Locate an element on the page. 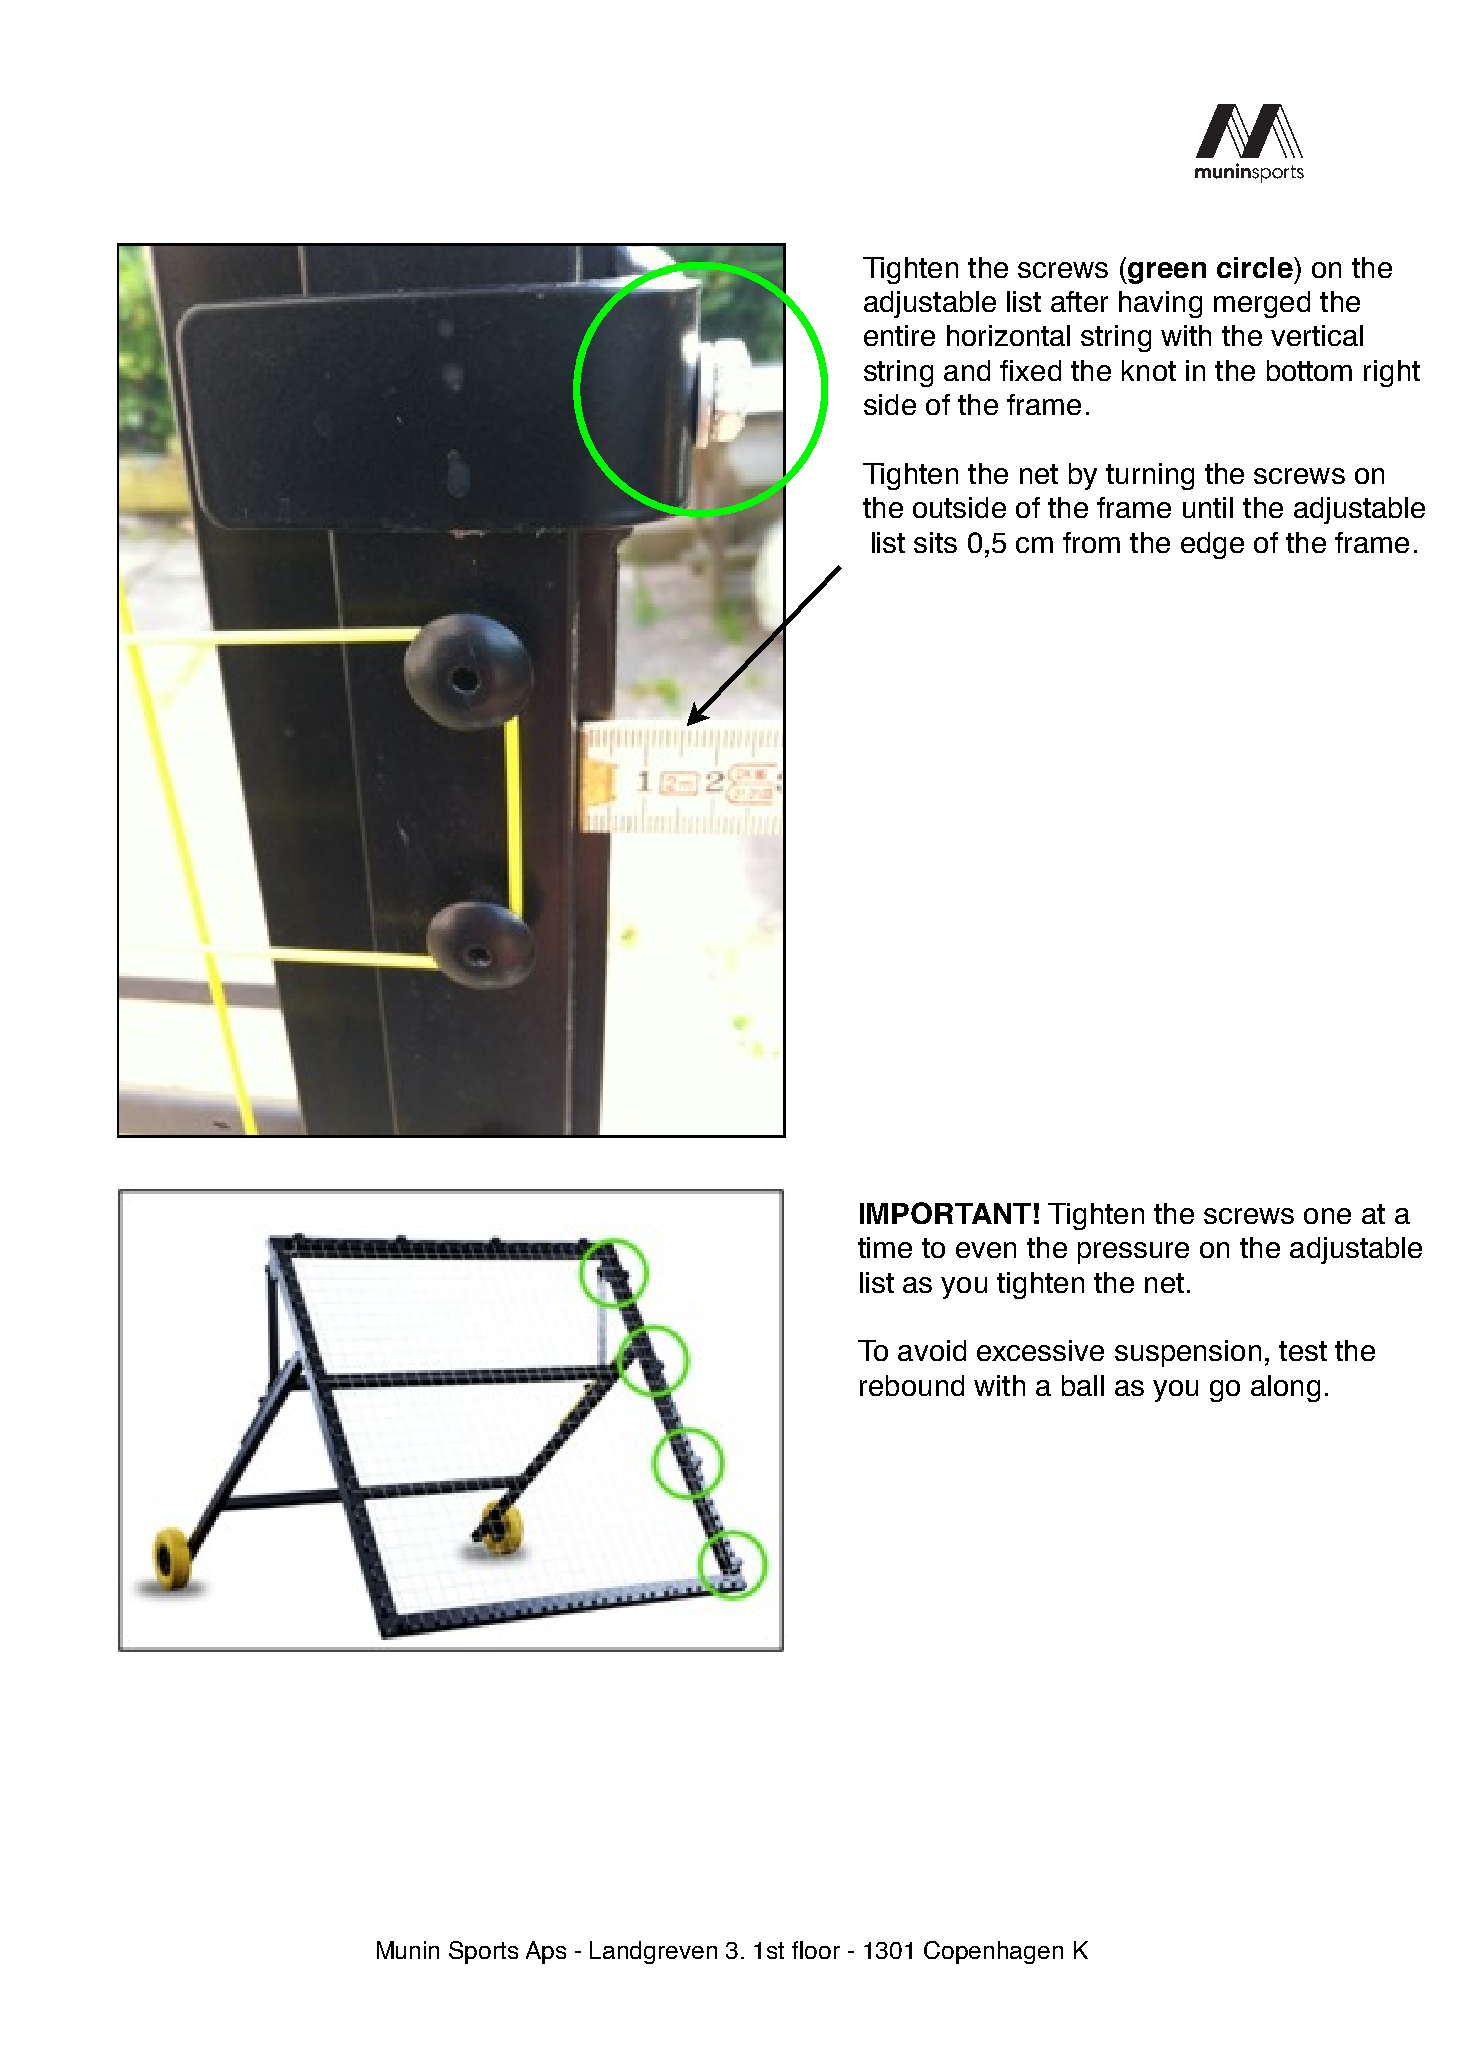  from is located at coordinates (1091, 542).
